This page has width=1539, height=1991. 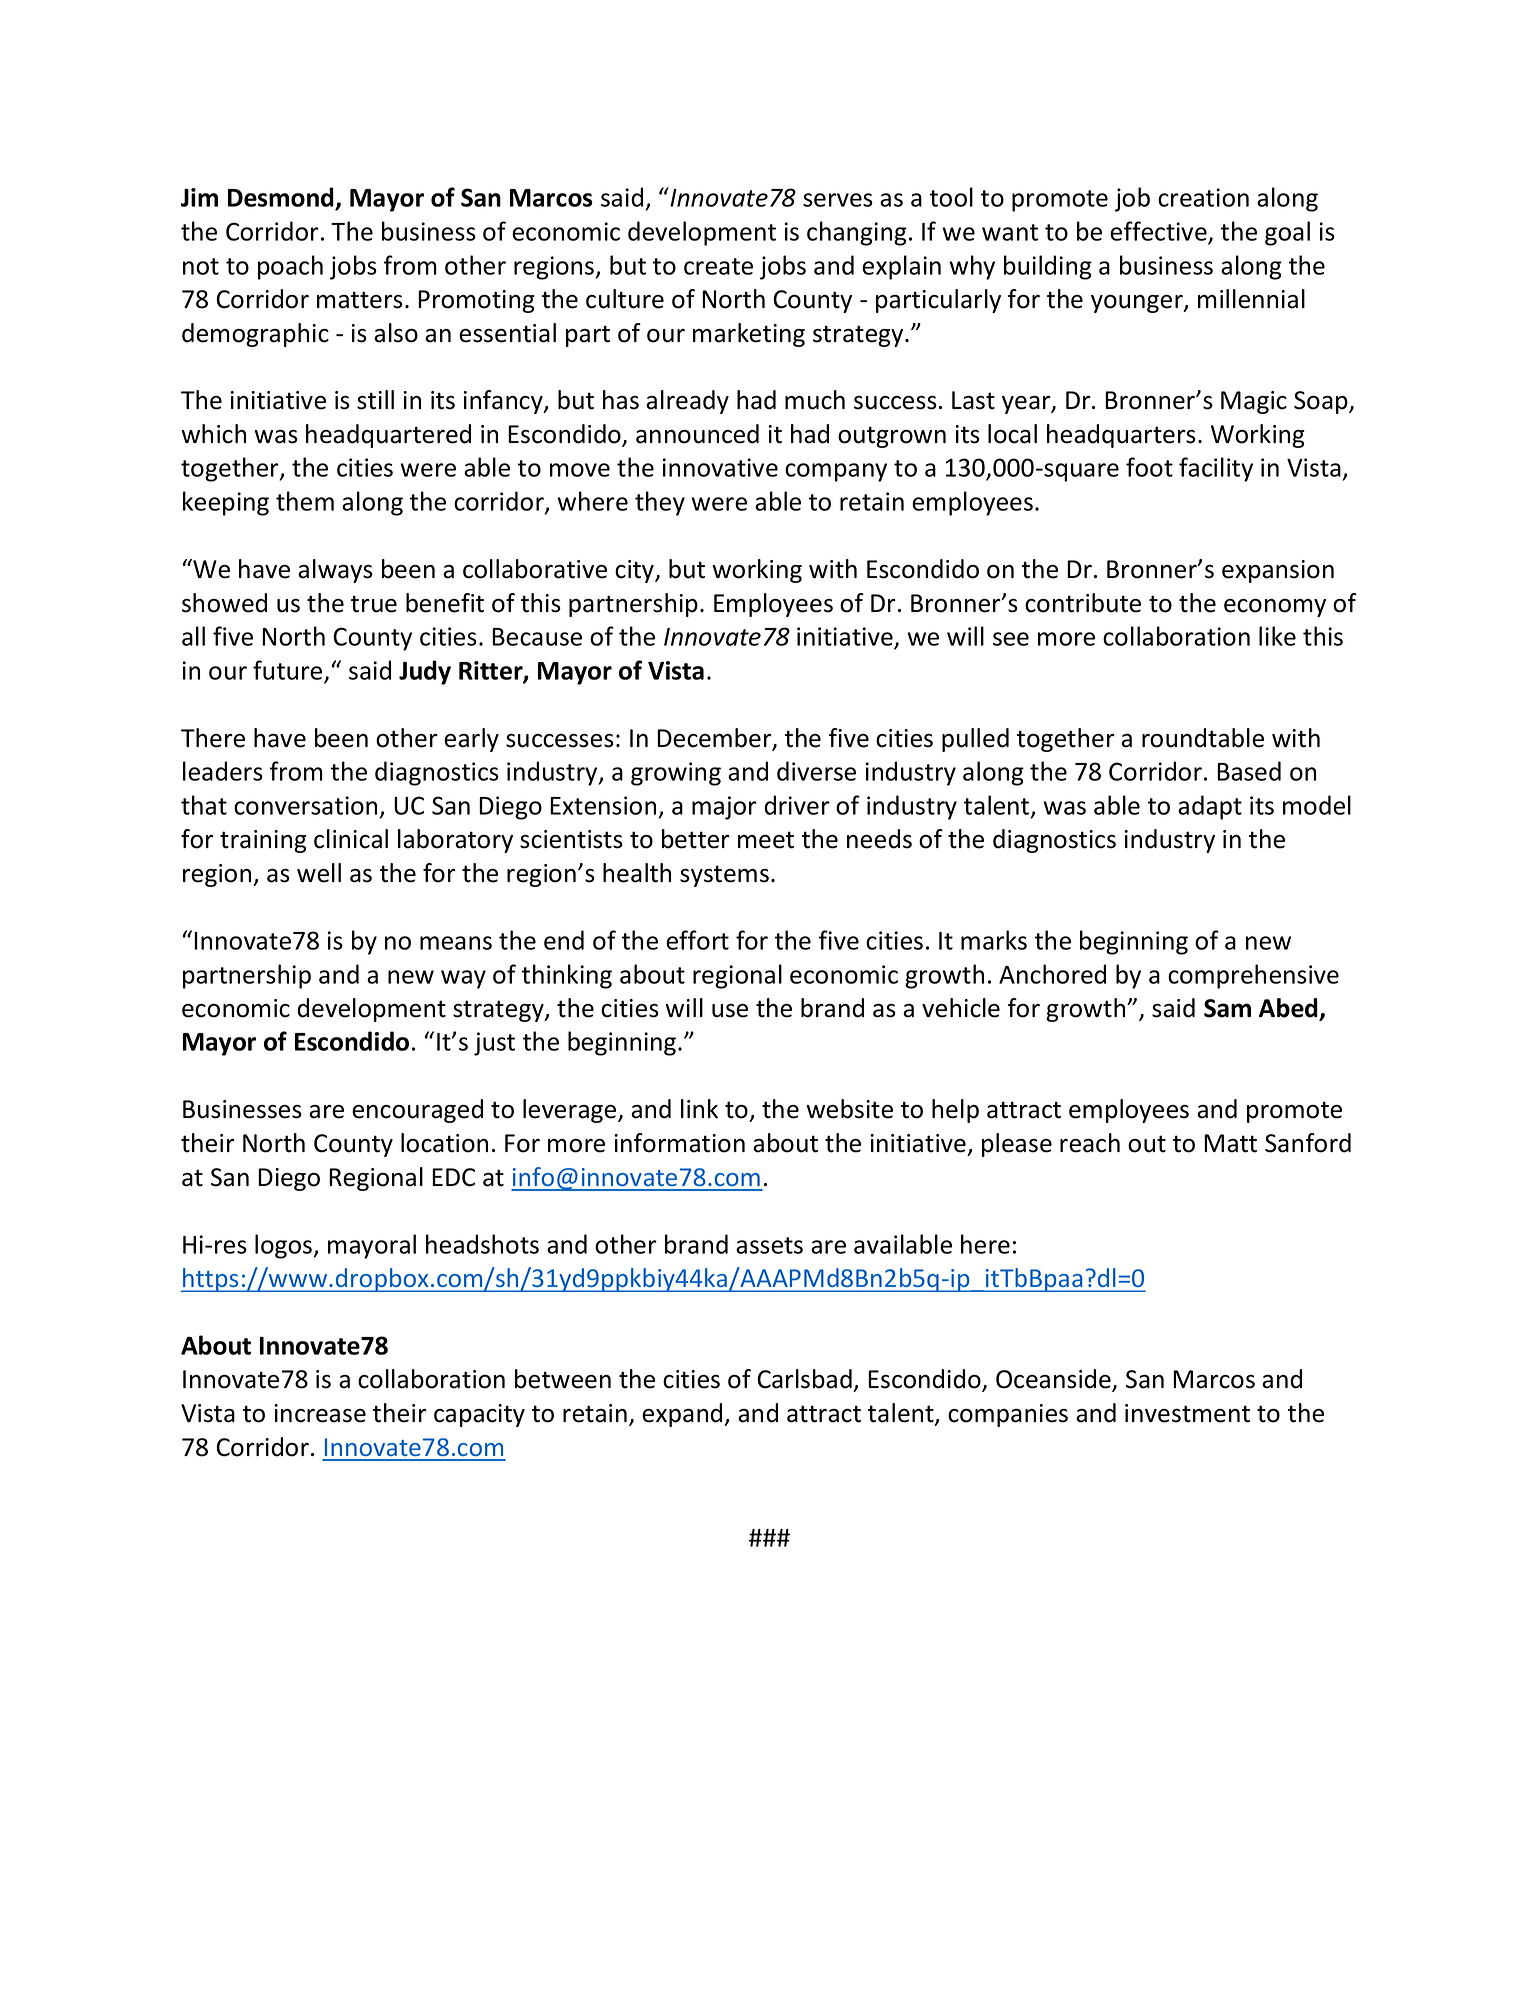 I want to click on major, so click(x=724, y=808).
